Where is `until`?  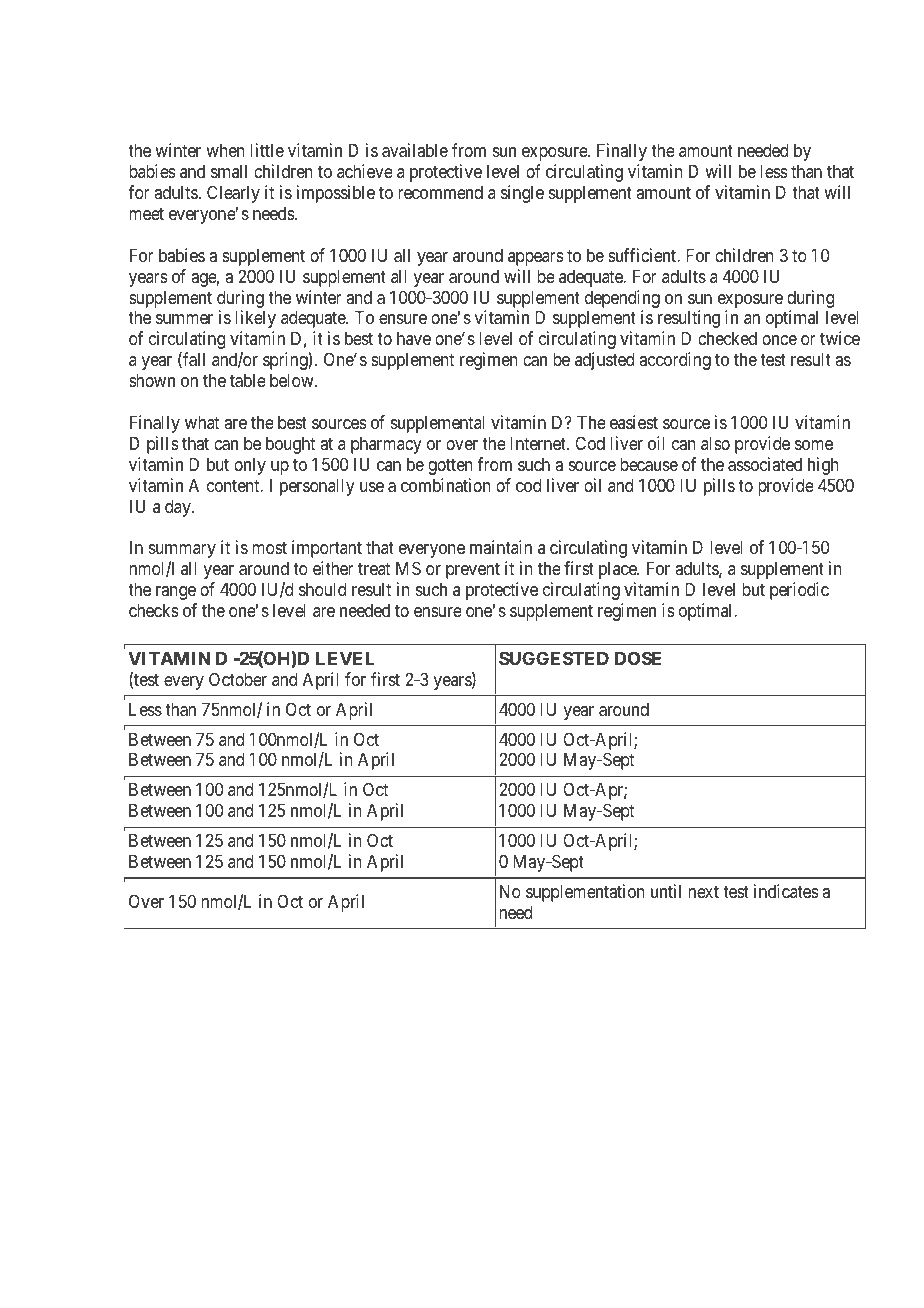 until is located at coordinates (666, 891).
